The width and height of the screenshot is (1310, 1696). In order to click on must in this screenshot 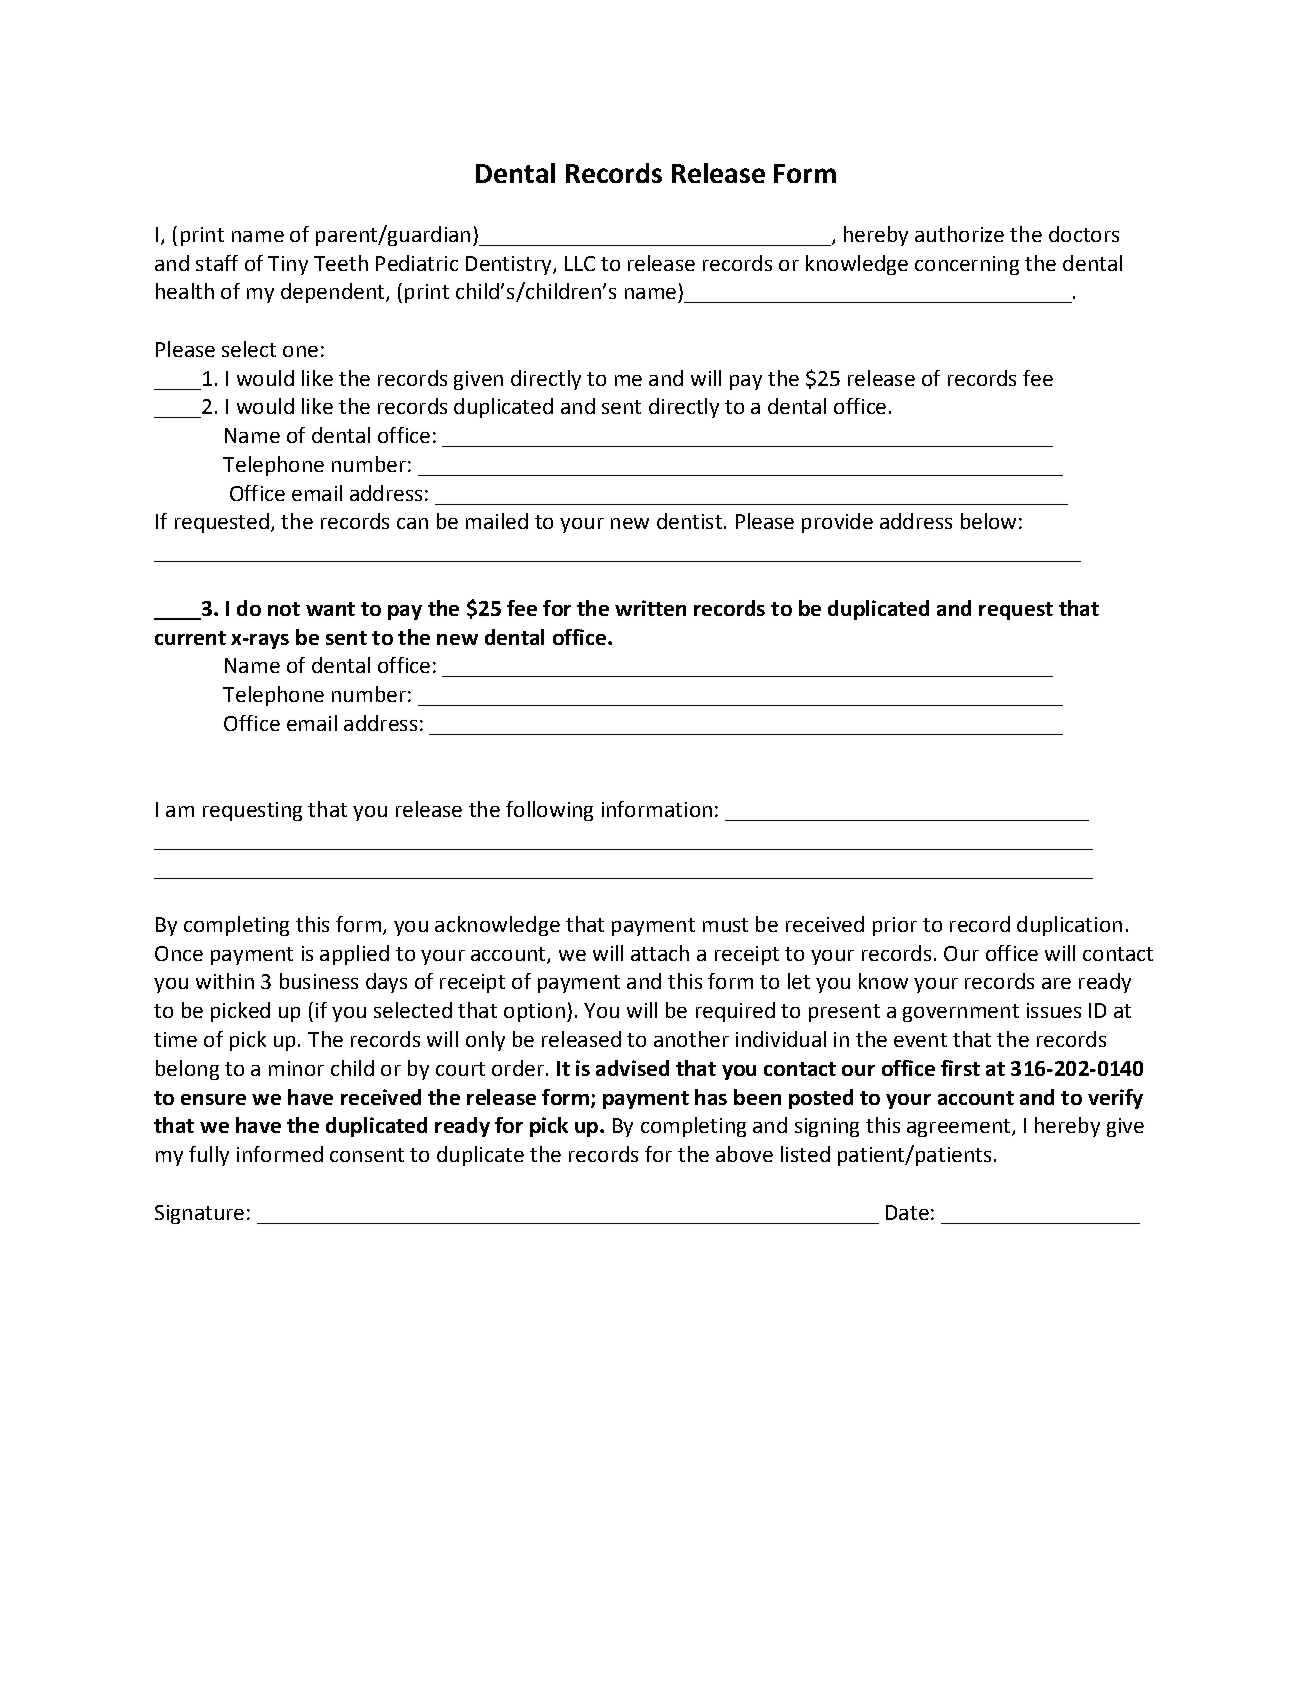, I will do `click(725, 925)`.
